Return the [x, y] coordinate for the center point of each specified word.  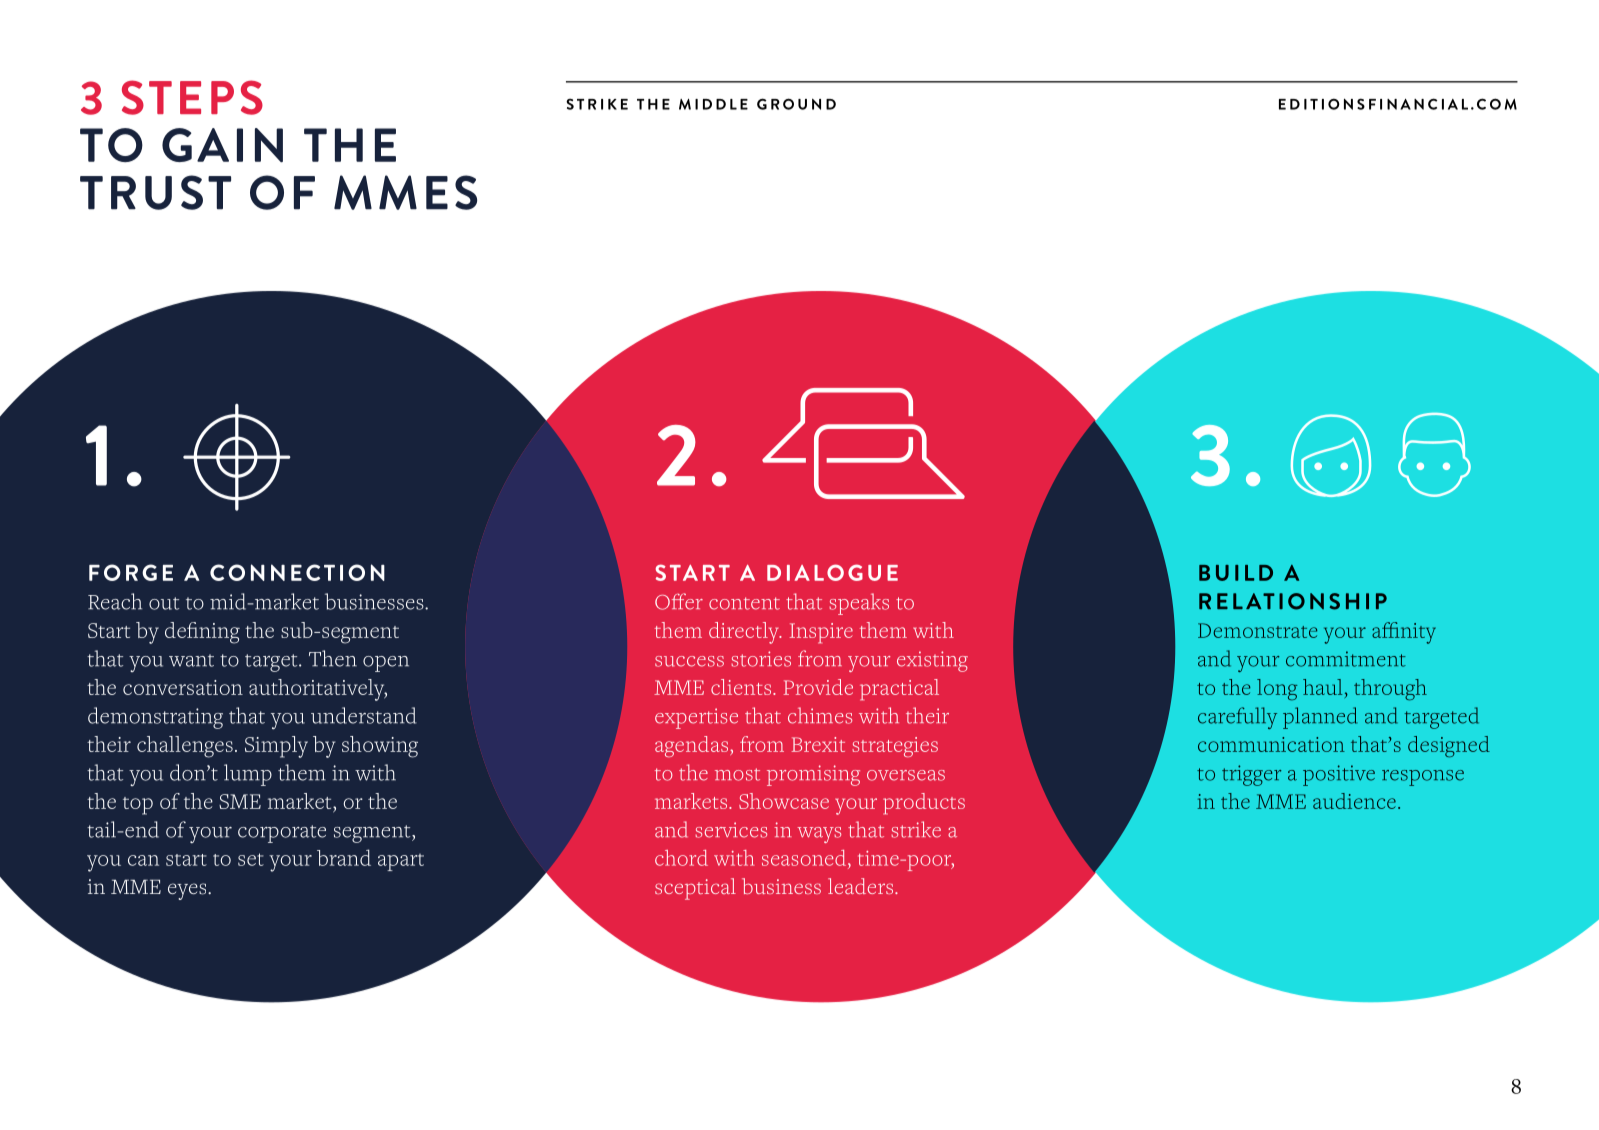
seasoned [805, 858]
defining [202, 633]
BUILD [1236, 573]
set [251, 859]
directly [745, 633]
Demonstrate [1257, 630]
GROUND [796, 104]
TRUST [155, 192]
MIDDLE [713, 104]
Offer [679, 601]
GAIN [222, 145]
